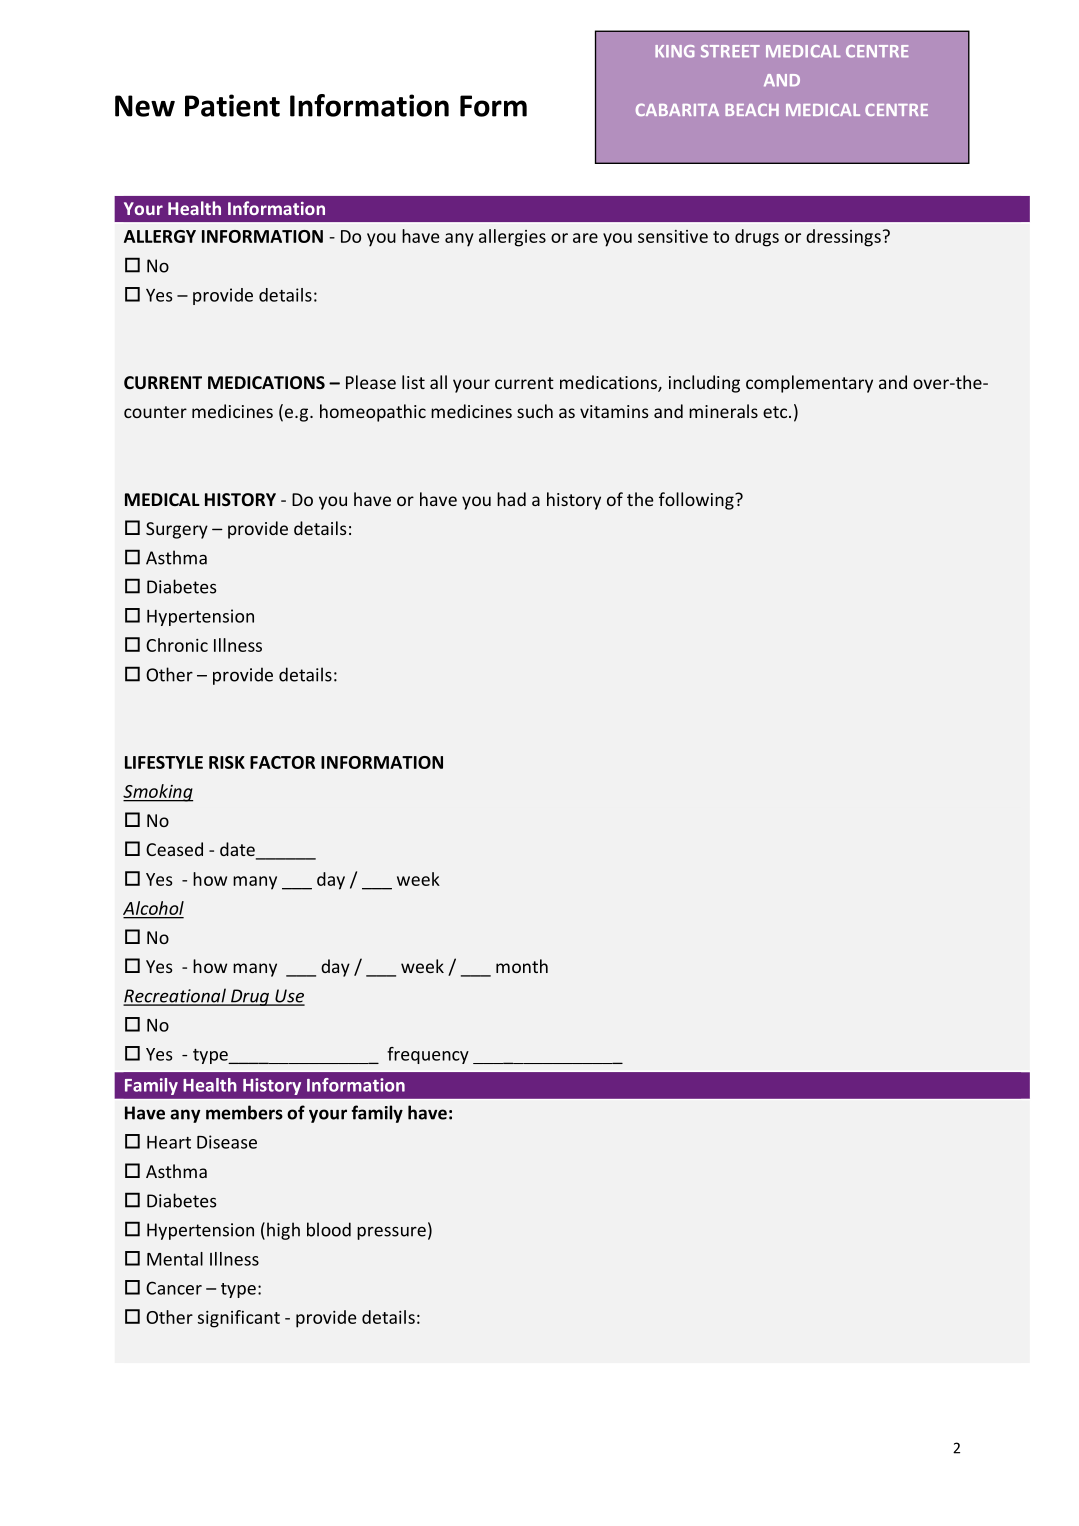  What do you see at coordinates (512, 238) in the screenshot?
I see `allergies` at bounding box center [512, 238].
